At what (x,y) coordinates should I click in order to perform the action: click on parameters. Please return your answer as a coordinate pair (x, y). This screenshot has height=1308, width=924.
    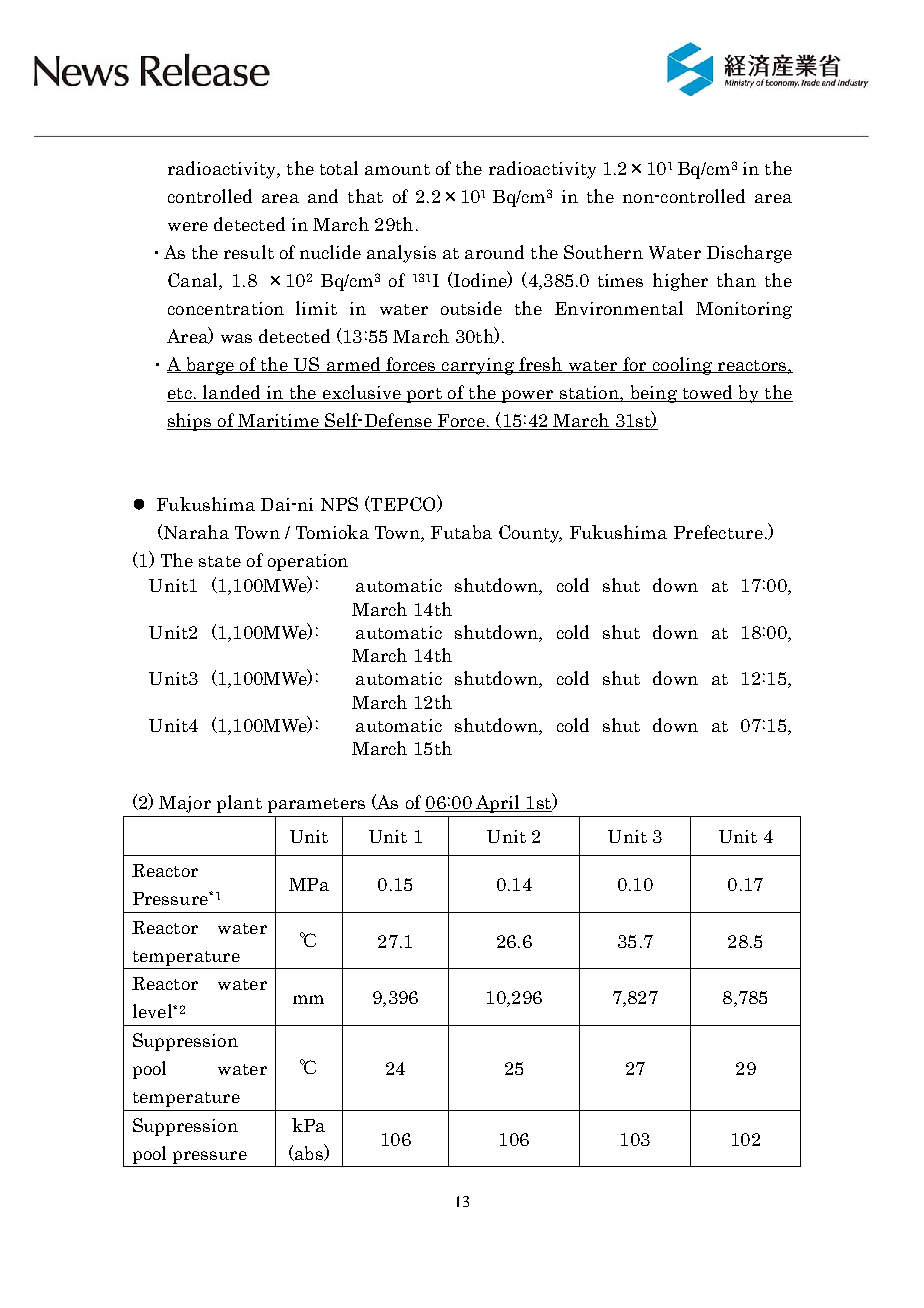
    Looking at the image, I should click on (316, 805).
